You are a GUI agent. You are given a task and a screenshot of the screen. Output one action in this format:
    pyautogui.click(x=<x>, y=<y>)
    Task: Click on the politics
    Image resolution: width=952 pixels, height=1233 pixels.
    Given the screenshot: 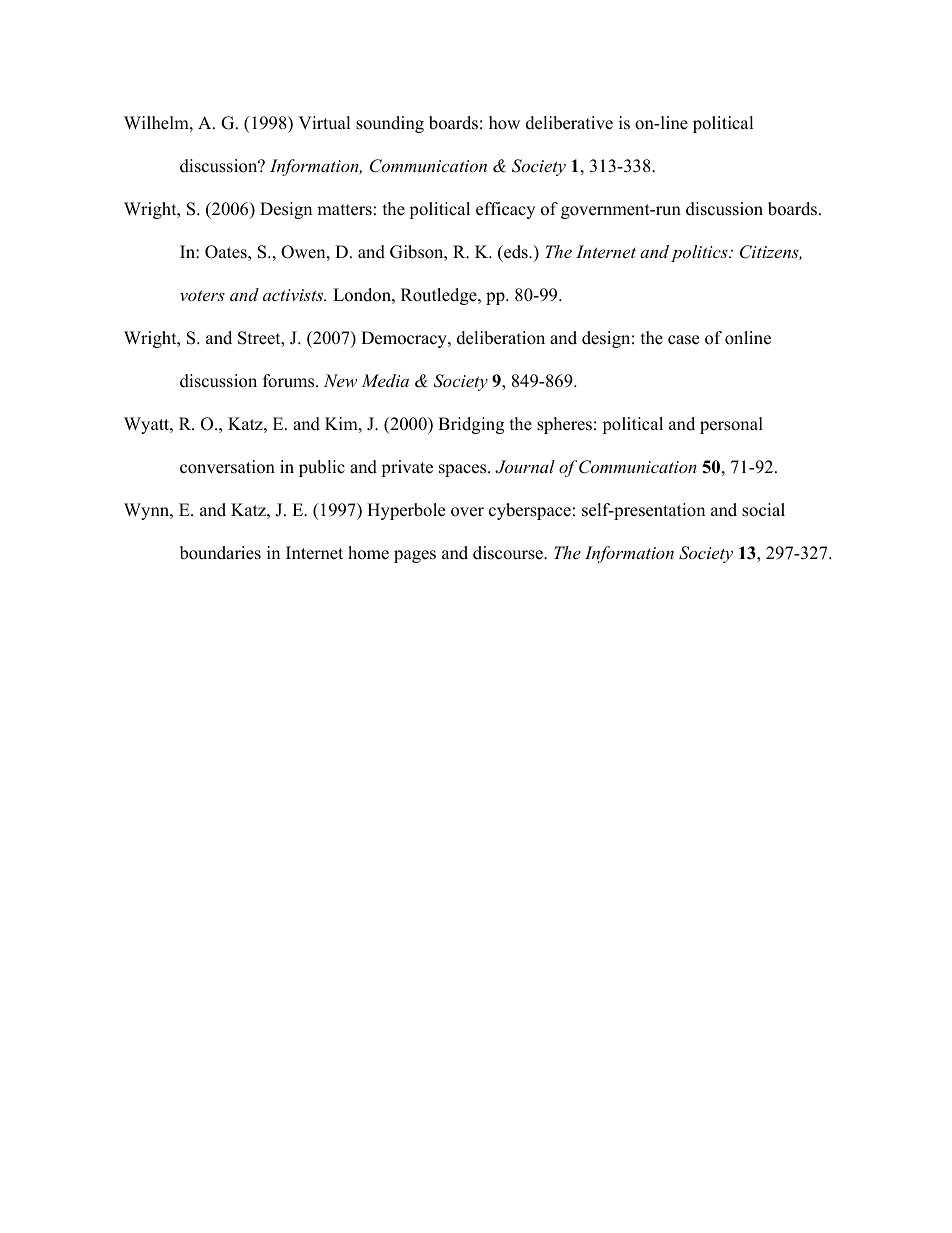 What is the action you would take?
    pyautogui.click(x=700, y=253)
